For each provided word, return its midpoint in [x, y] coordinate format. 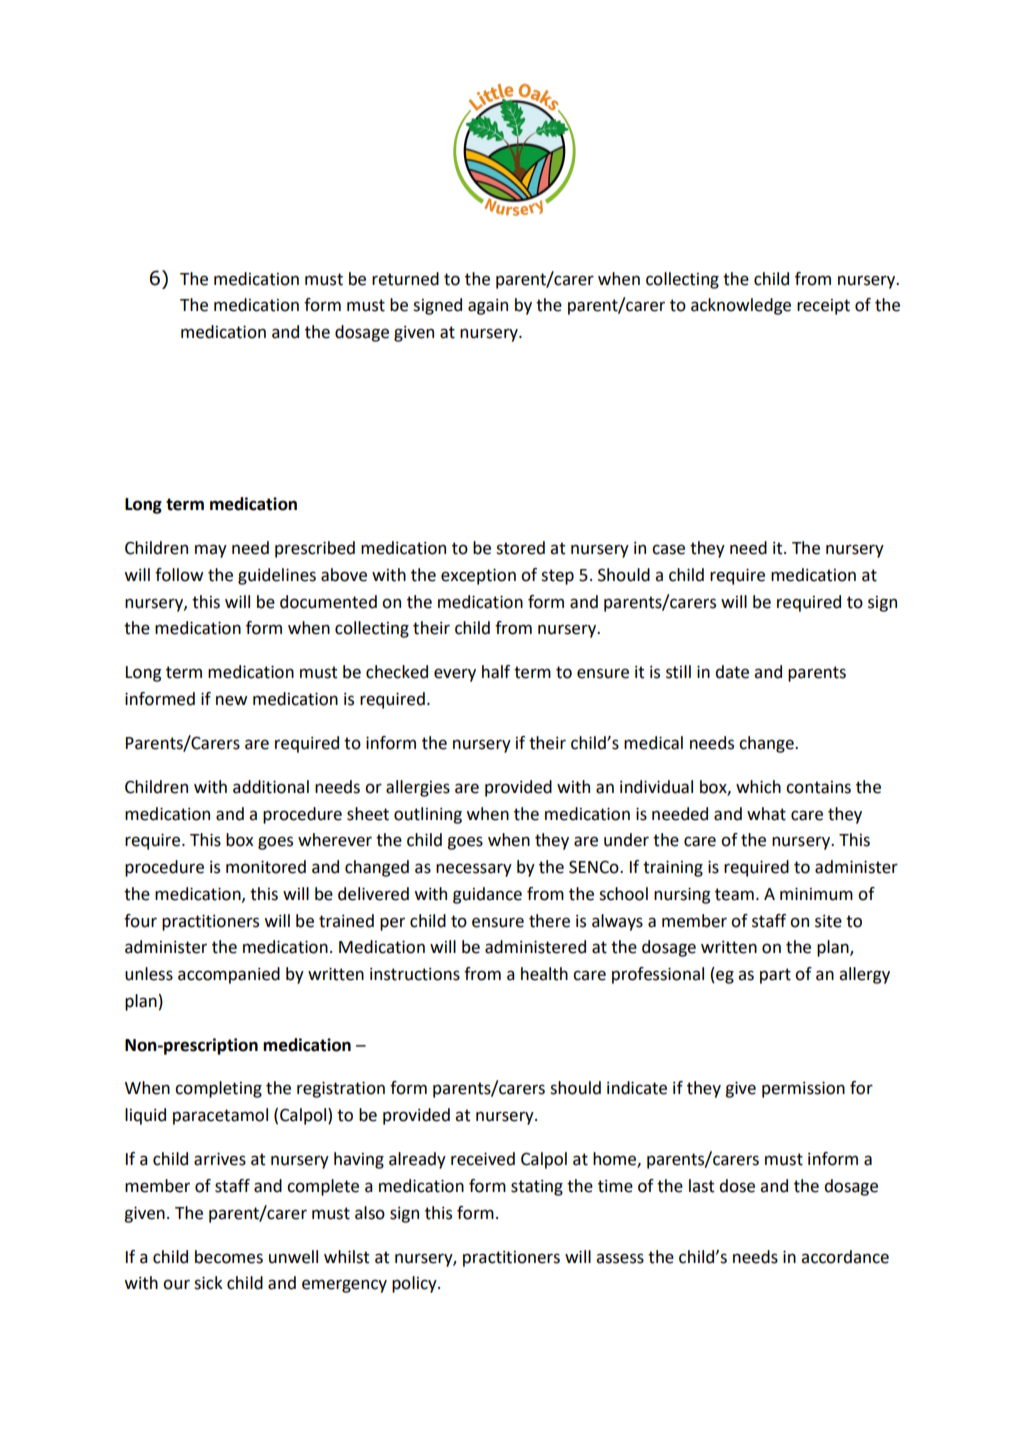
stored [520, 548]
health [544, 974]
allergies [418, 788]
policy [415, 1284]
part [775, 976]
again [488, 307]
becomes [229, 1257]
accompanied [229, 975]
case [668, 549]
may [211, 551]
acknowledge [741, 306]
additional [271, 787]
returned [405, 279]
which [758, 787]
